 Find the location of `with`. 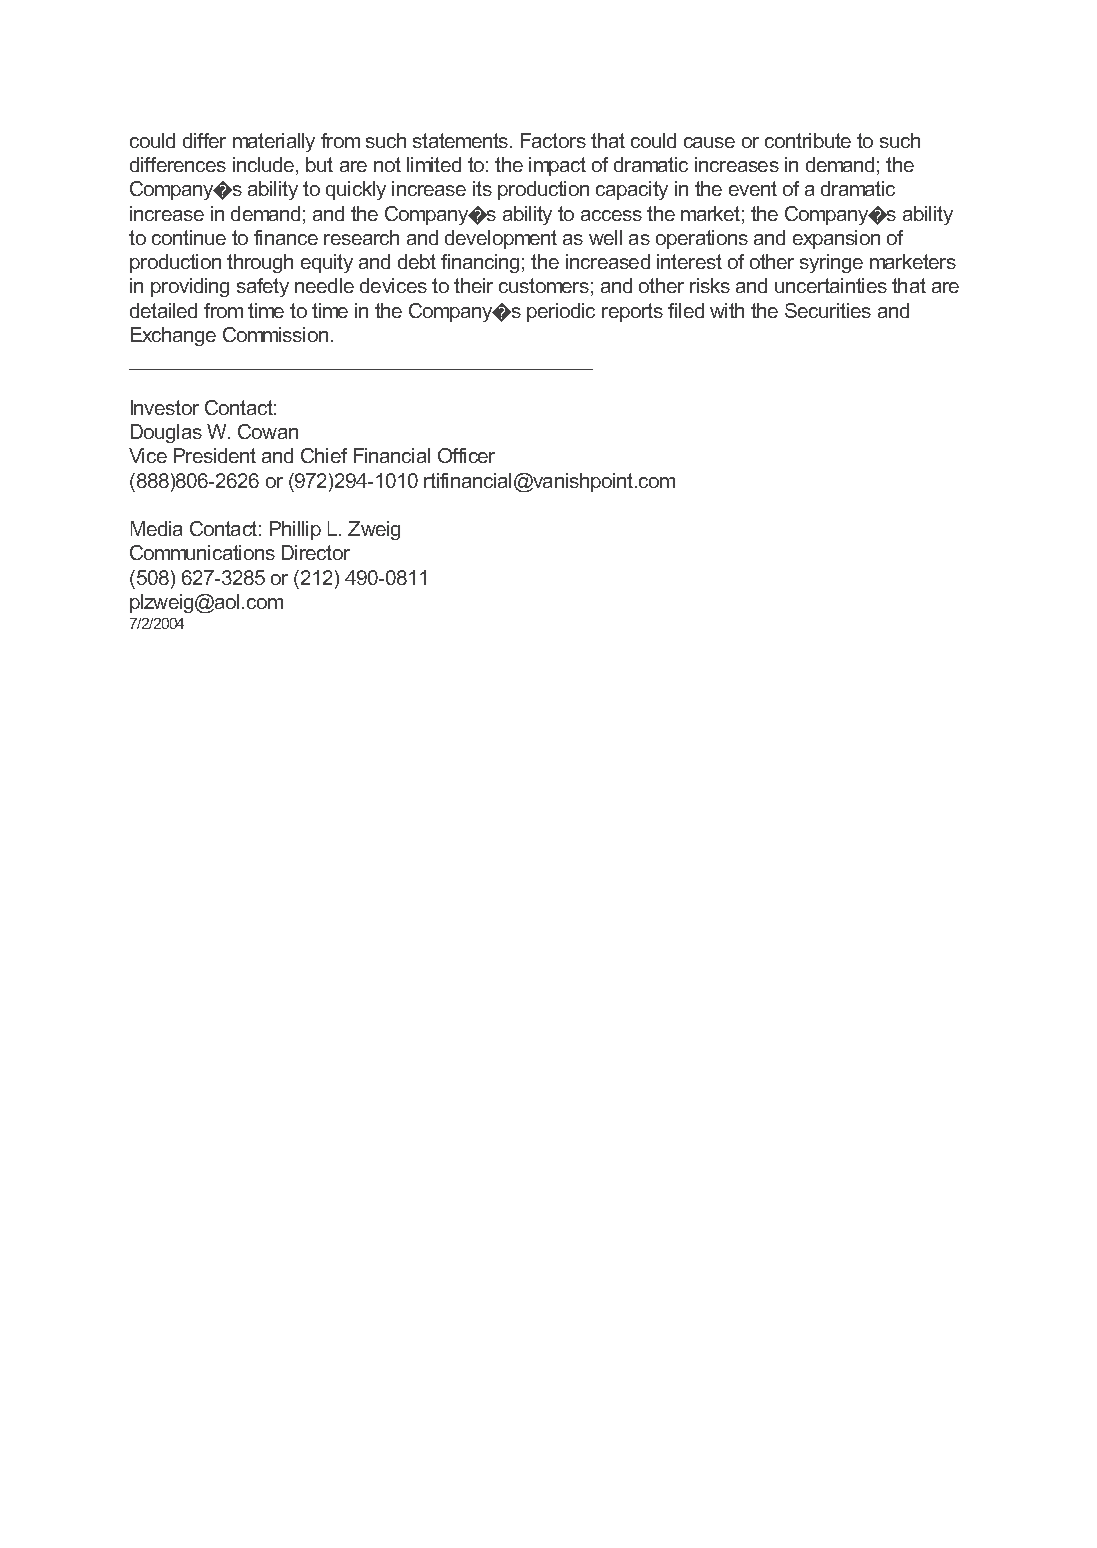

with is located at coordinates (727, 310).
